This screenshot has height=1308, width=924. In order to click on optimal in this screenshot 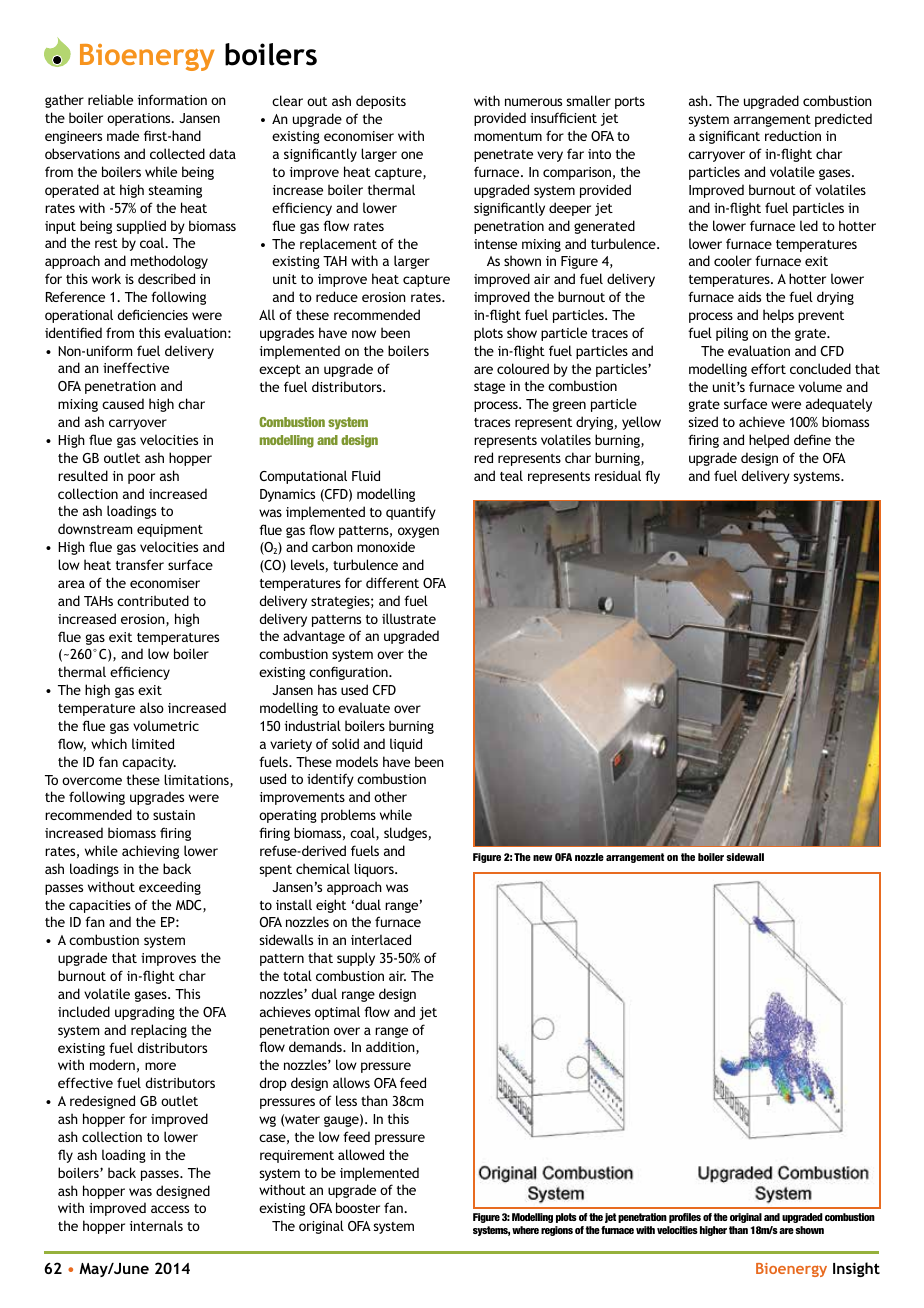, I will do `click(337, 1013)`.
